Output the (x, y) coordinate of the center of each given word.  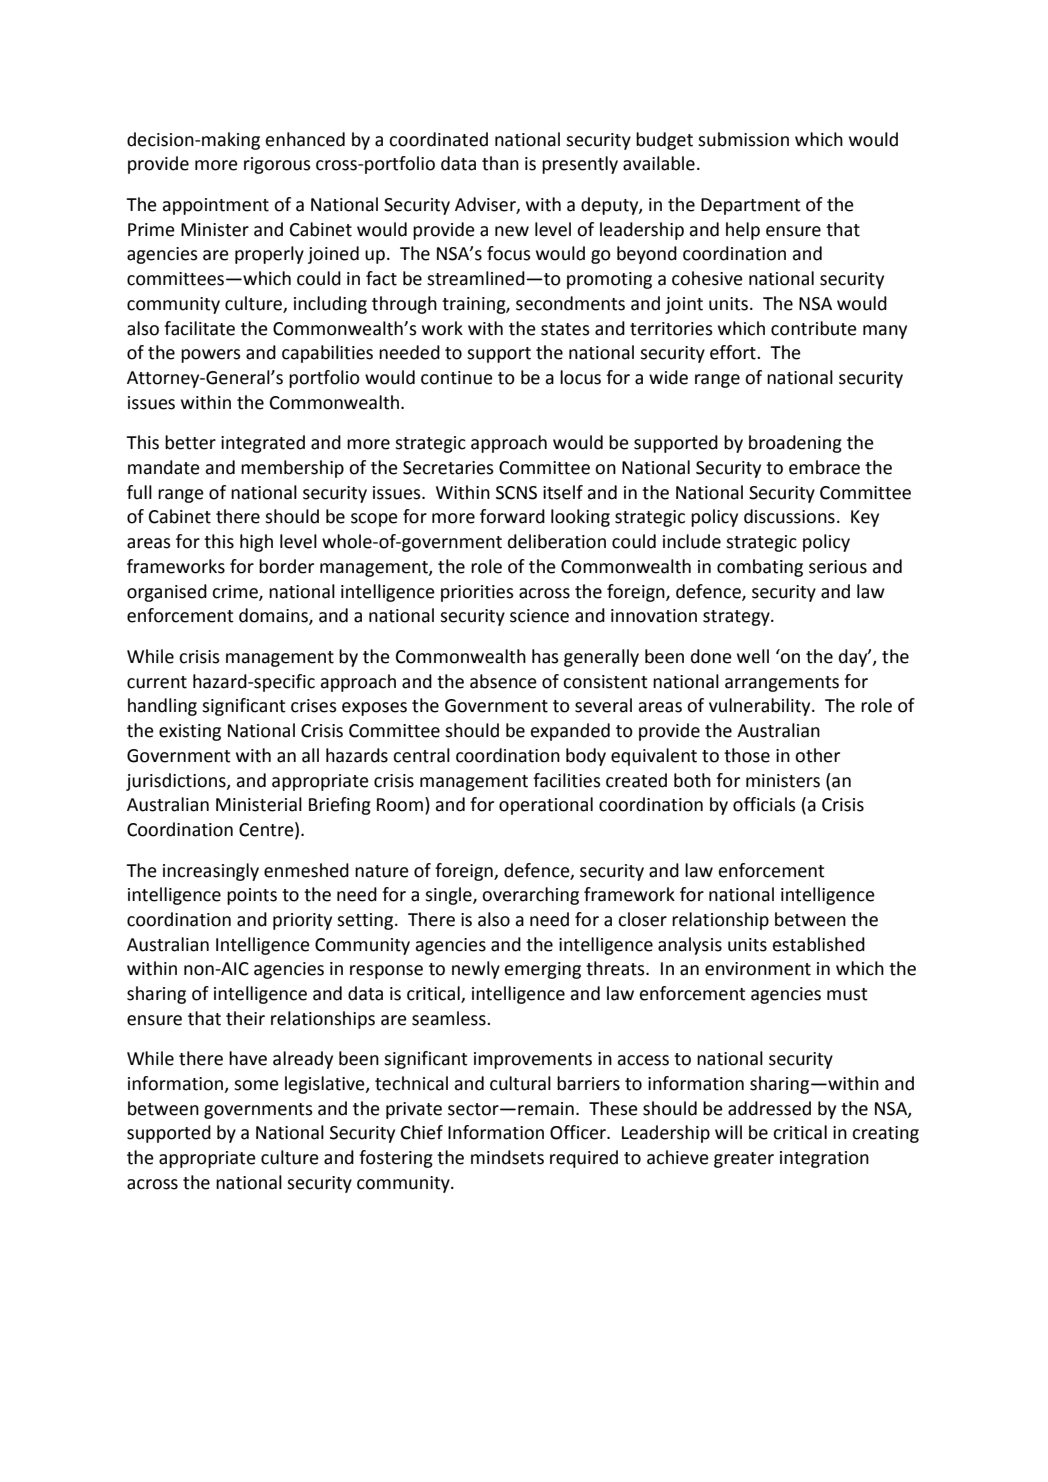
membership (292, 469)
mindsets (507, 1157)
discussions (789, 516)
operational (546, 806)
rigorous (277, 165)
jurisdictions (177, 782)
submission (743, 139)
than (500, 163)
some (256, 1085)
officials (764, 804)
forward (512, 516)
